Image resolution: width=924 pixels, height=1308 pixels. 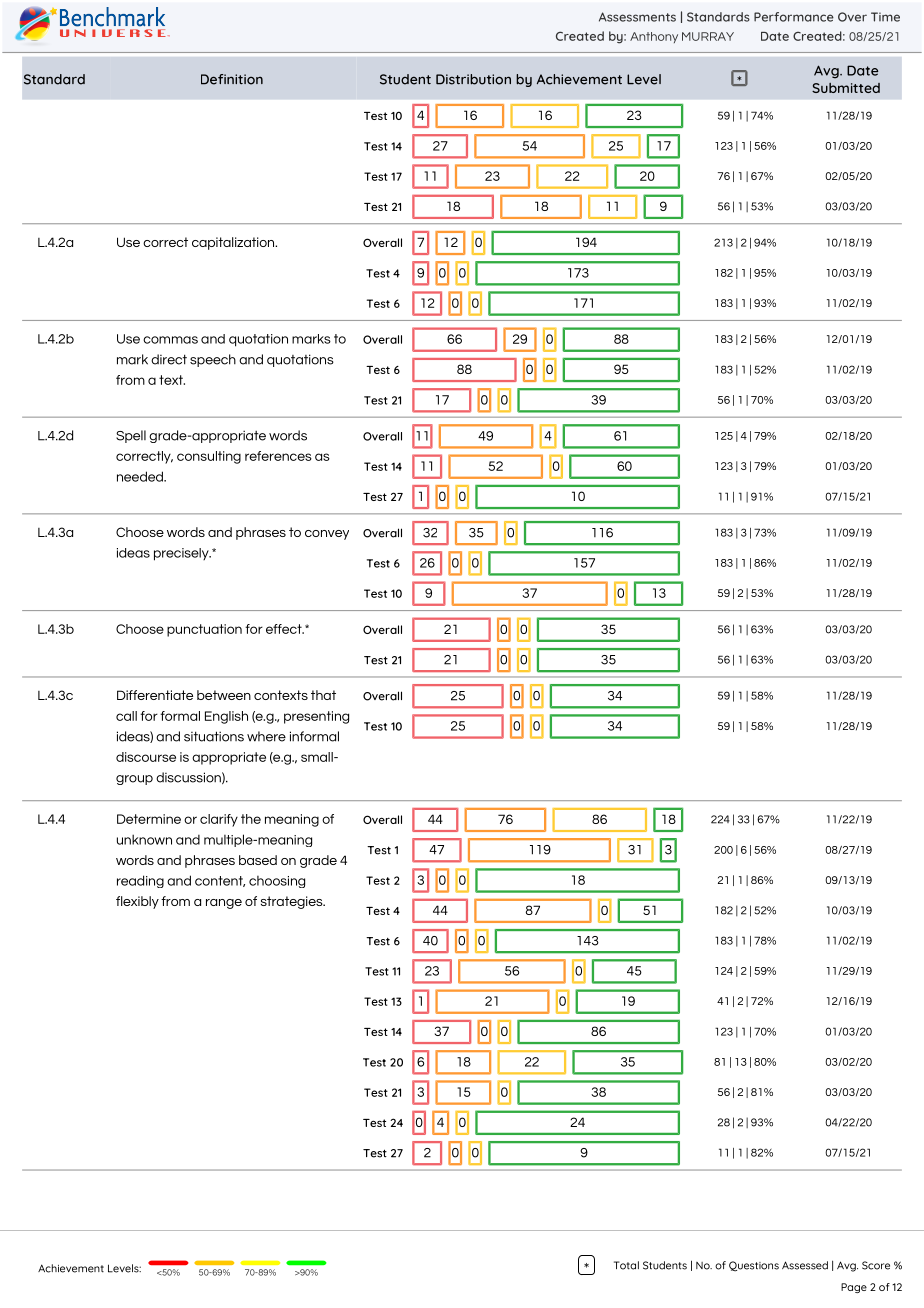 I want to click on consulting, so click(x=209, y=457).
